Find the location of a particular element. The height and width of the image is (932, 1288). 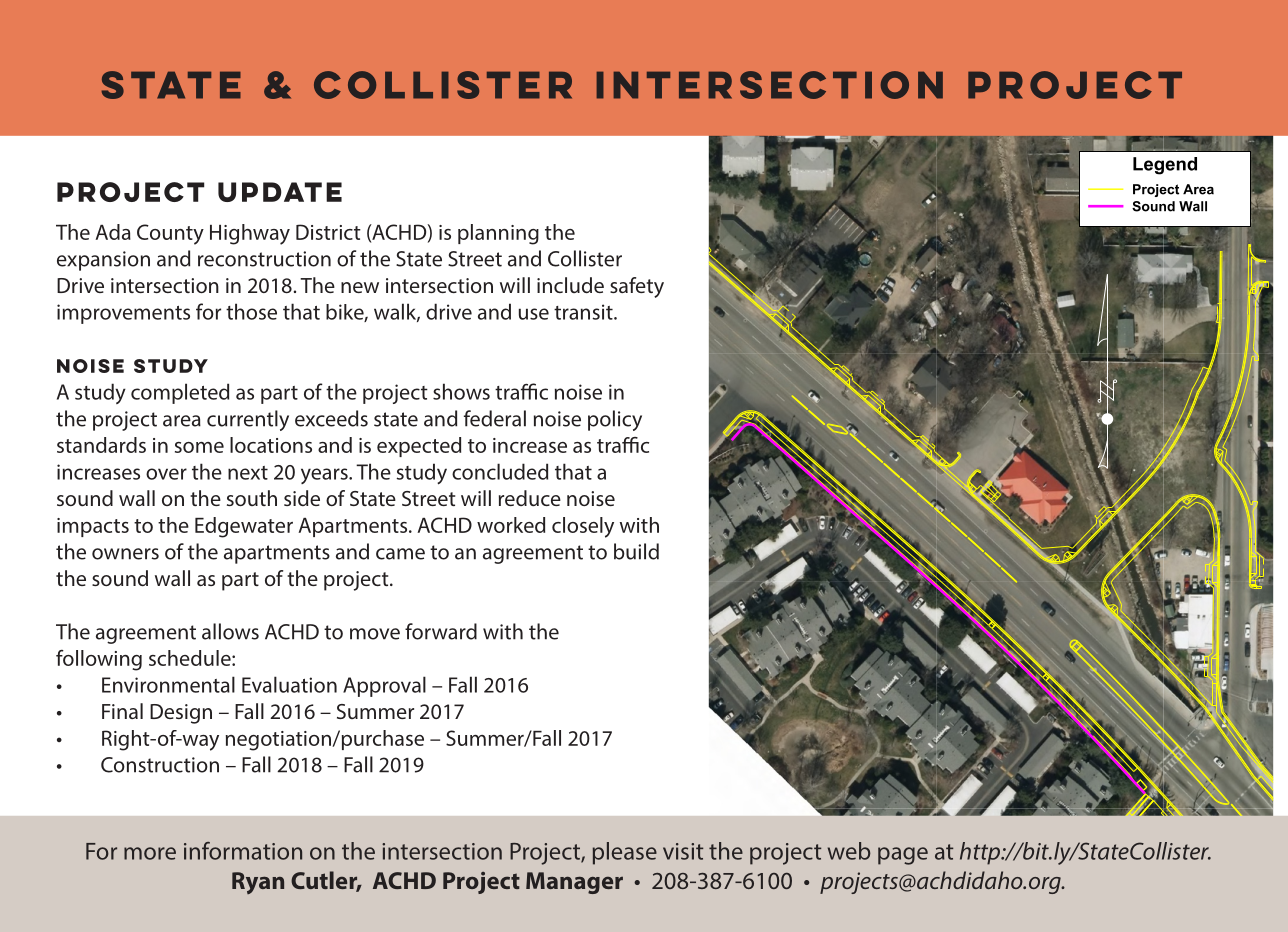

worked is located at coordinates (511, 525).
